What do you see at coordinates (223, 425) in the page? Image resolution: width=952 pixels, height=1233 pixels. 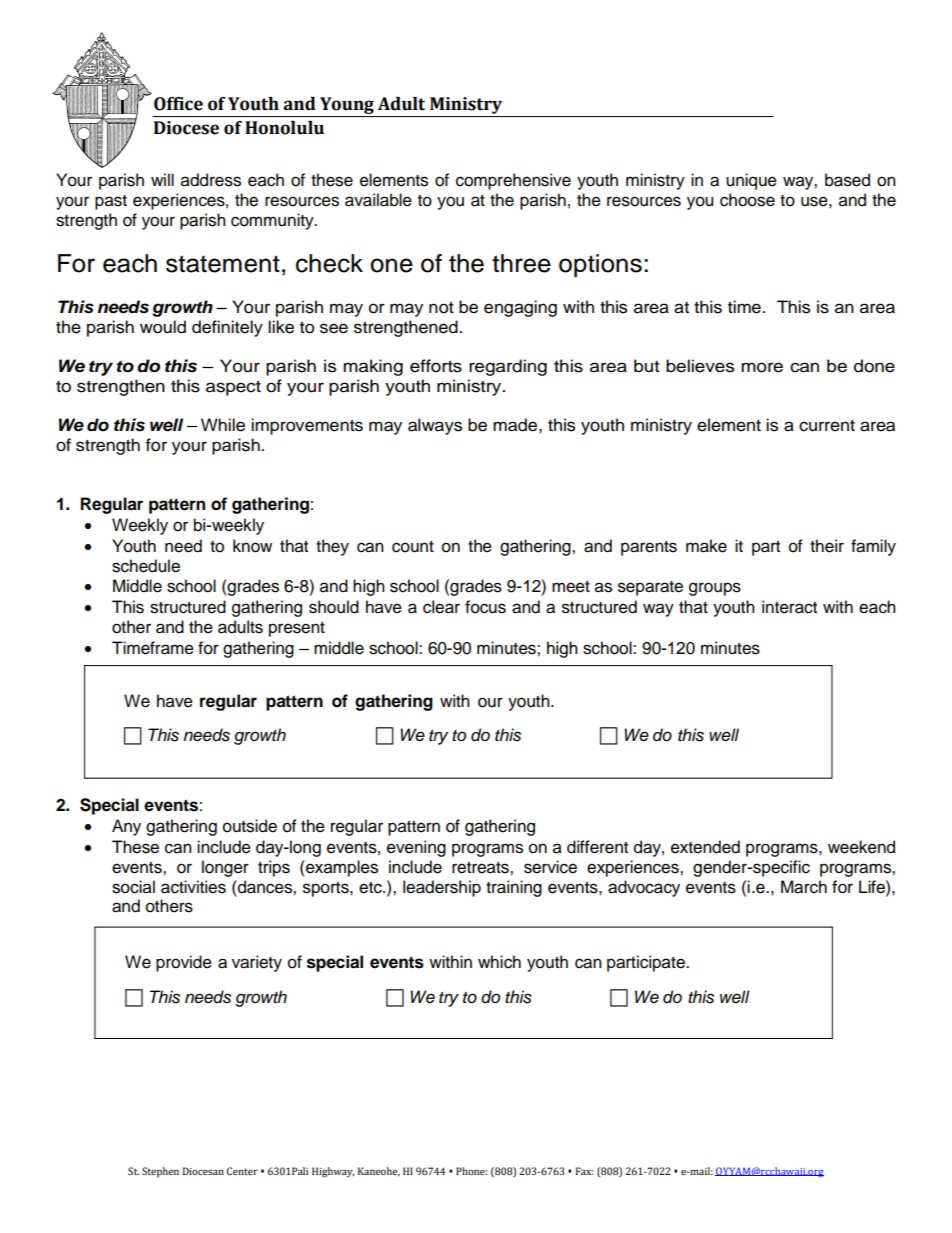 I see `While` at bounding box center [223, 425].
